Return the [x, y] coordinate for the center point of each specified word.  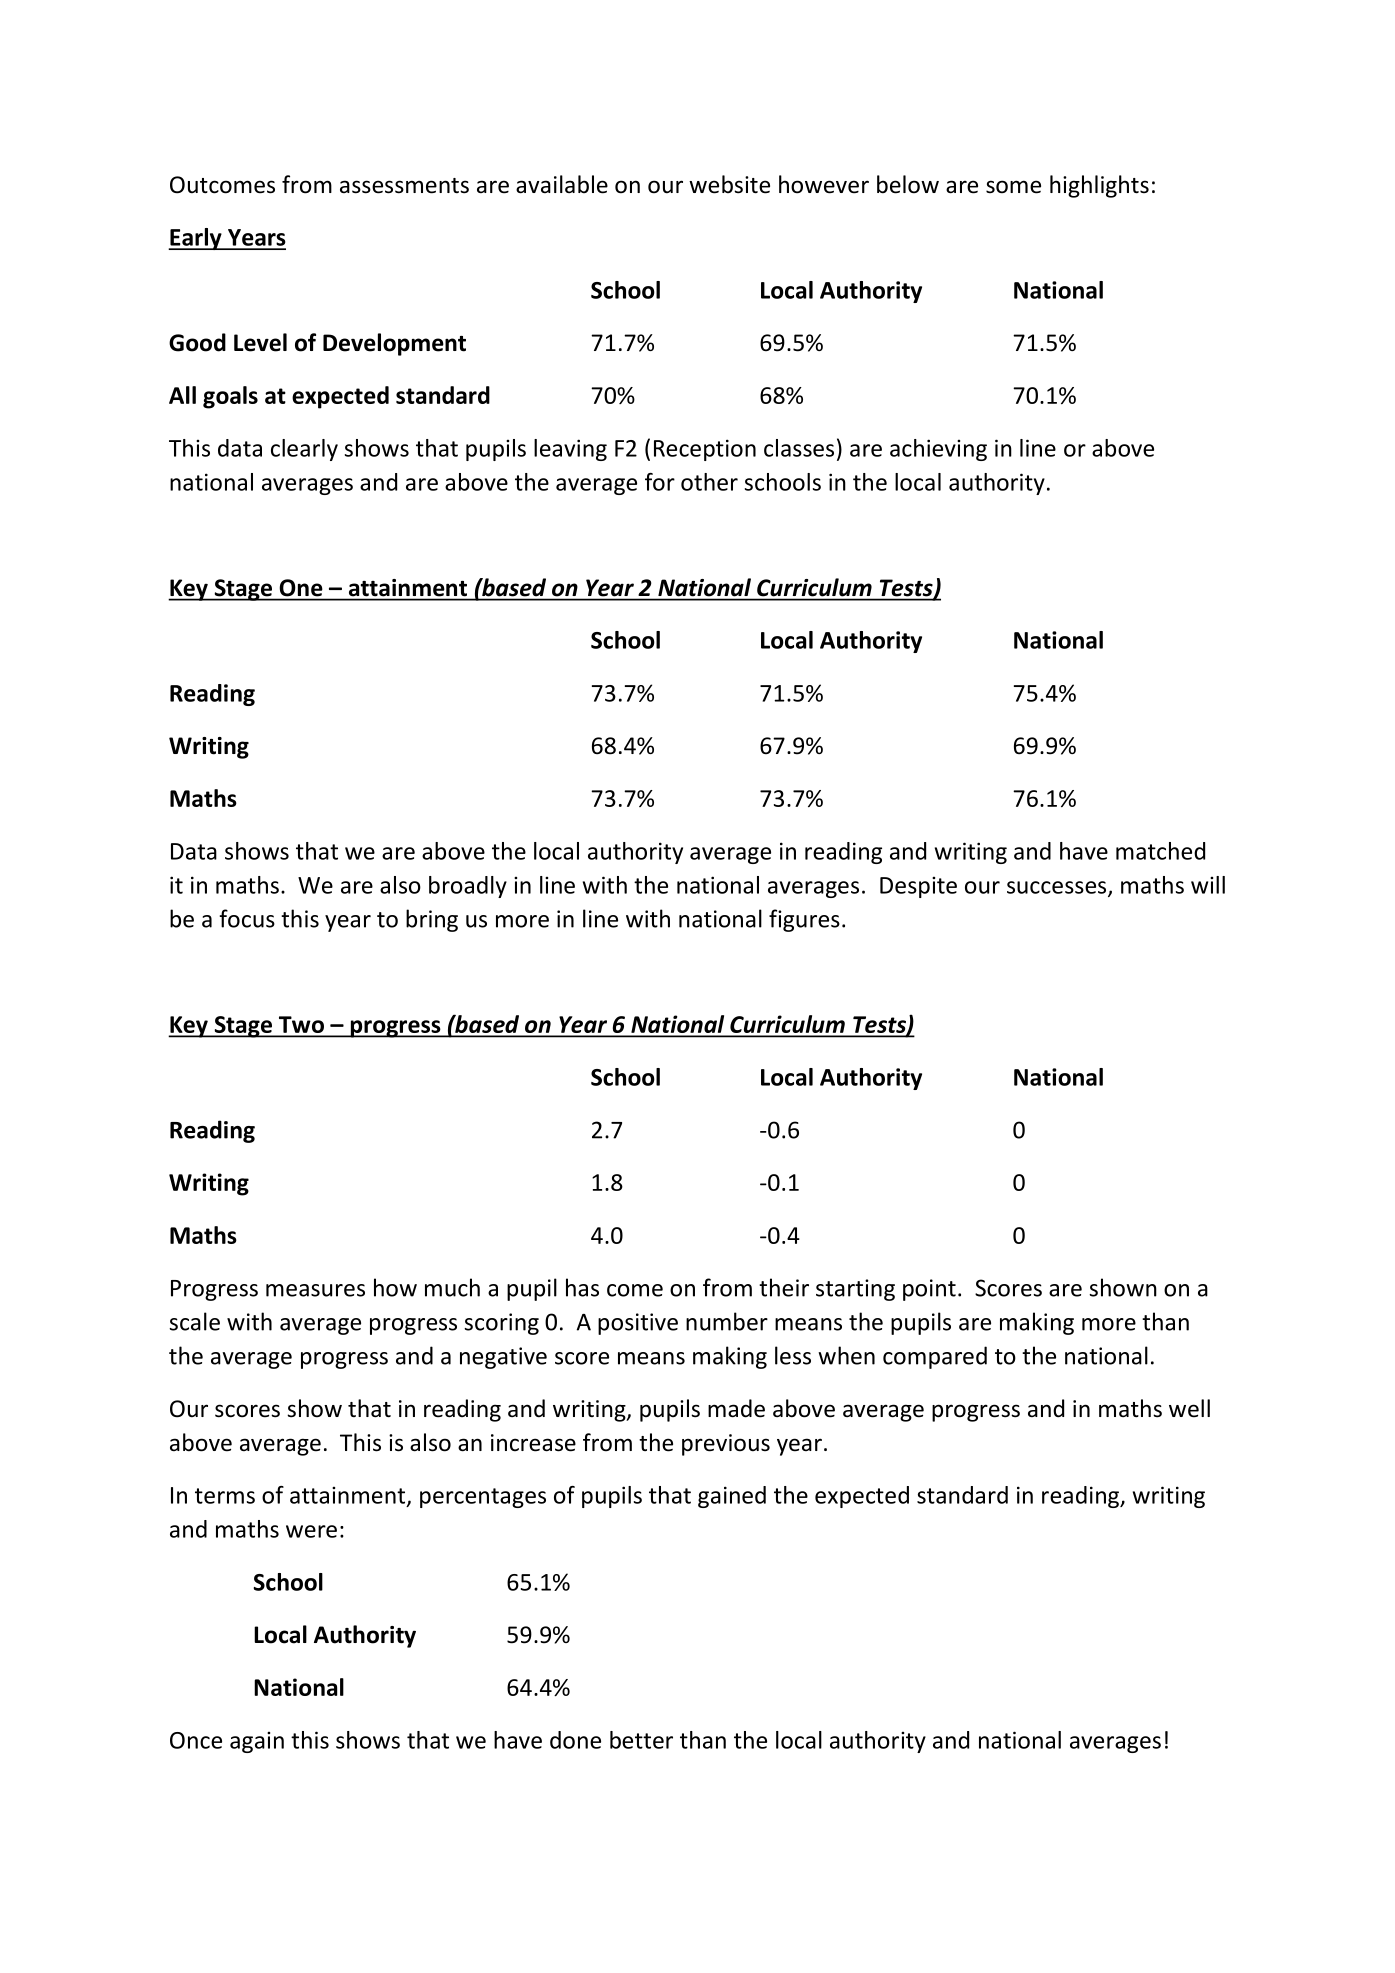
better [641, 1740]
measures [315, 1290]
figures [804, 920]
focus [247, 918]
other [709, 482]
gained [732, 1497]
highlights [1099, 186]
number [727, 1321]
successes [1058, 888]
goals [230, 397]
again [257, 1742]
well [1189, 1408]
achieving [938, 450]
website [729, 184]
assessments [404, 186]
